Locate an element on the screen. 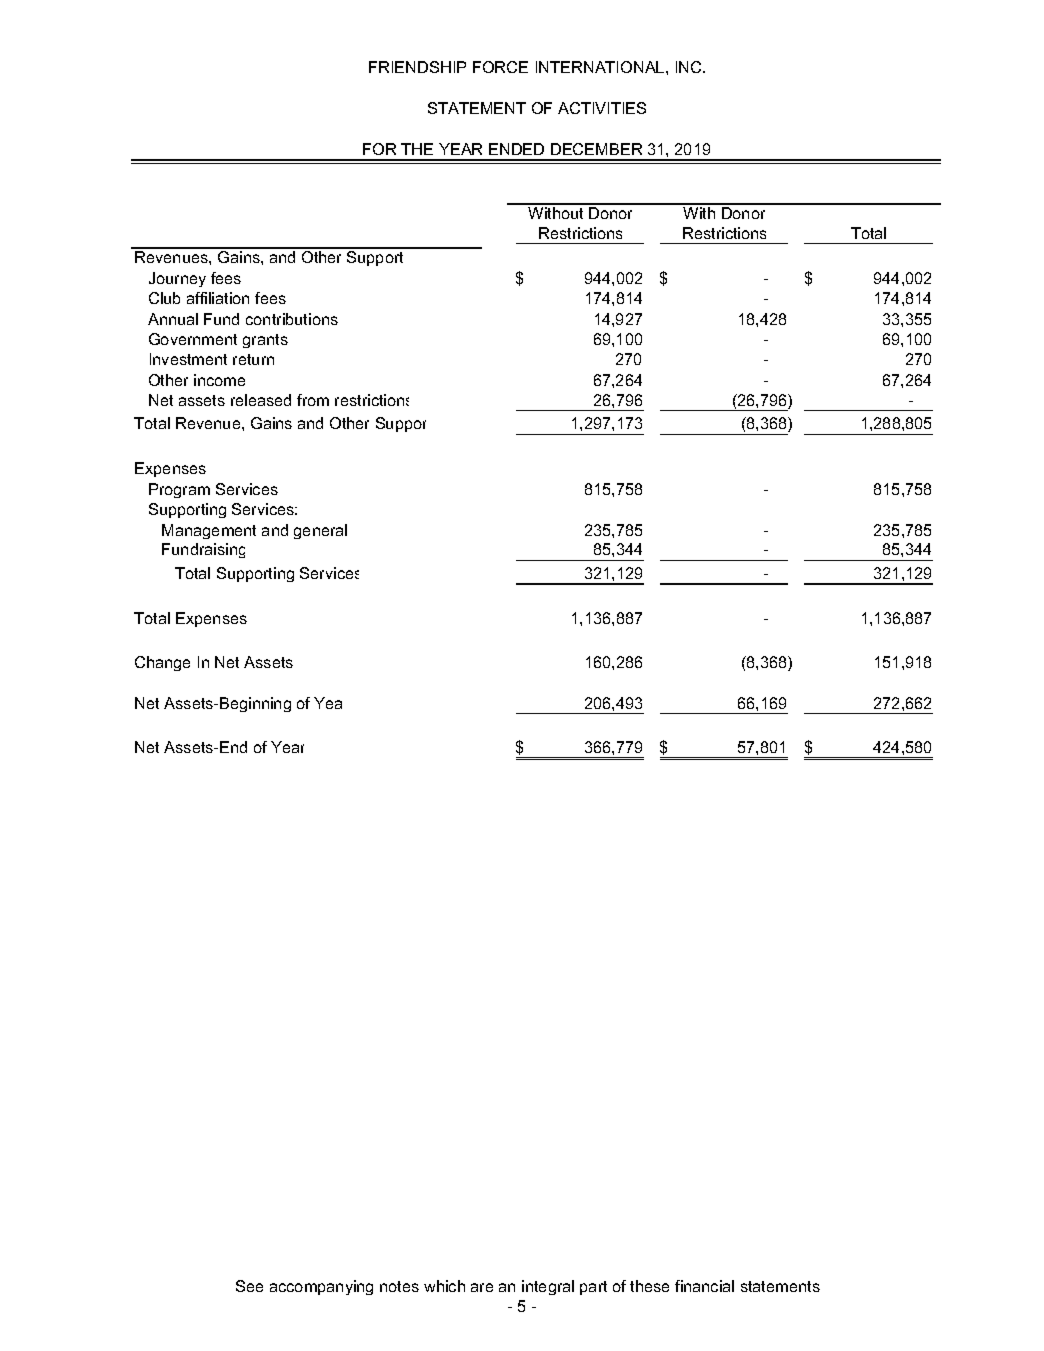 Image resolution: width=1044 pixels, height=1351 pixels. Change is located at coordinates (162, 663).
